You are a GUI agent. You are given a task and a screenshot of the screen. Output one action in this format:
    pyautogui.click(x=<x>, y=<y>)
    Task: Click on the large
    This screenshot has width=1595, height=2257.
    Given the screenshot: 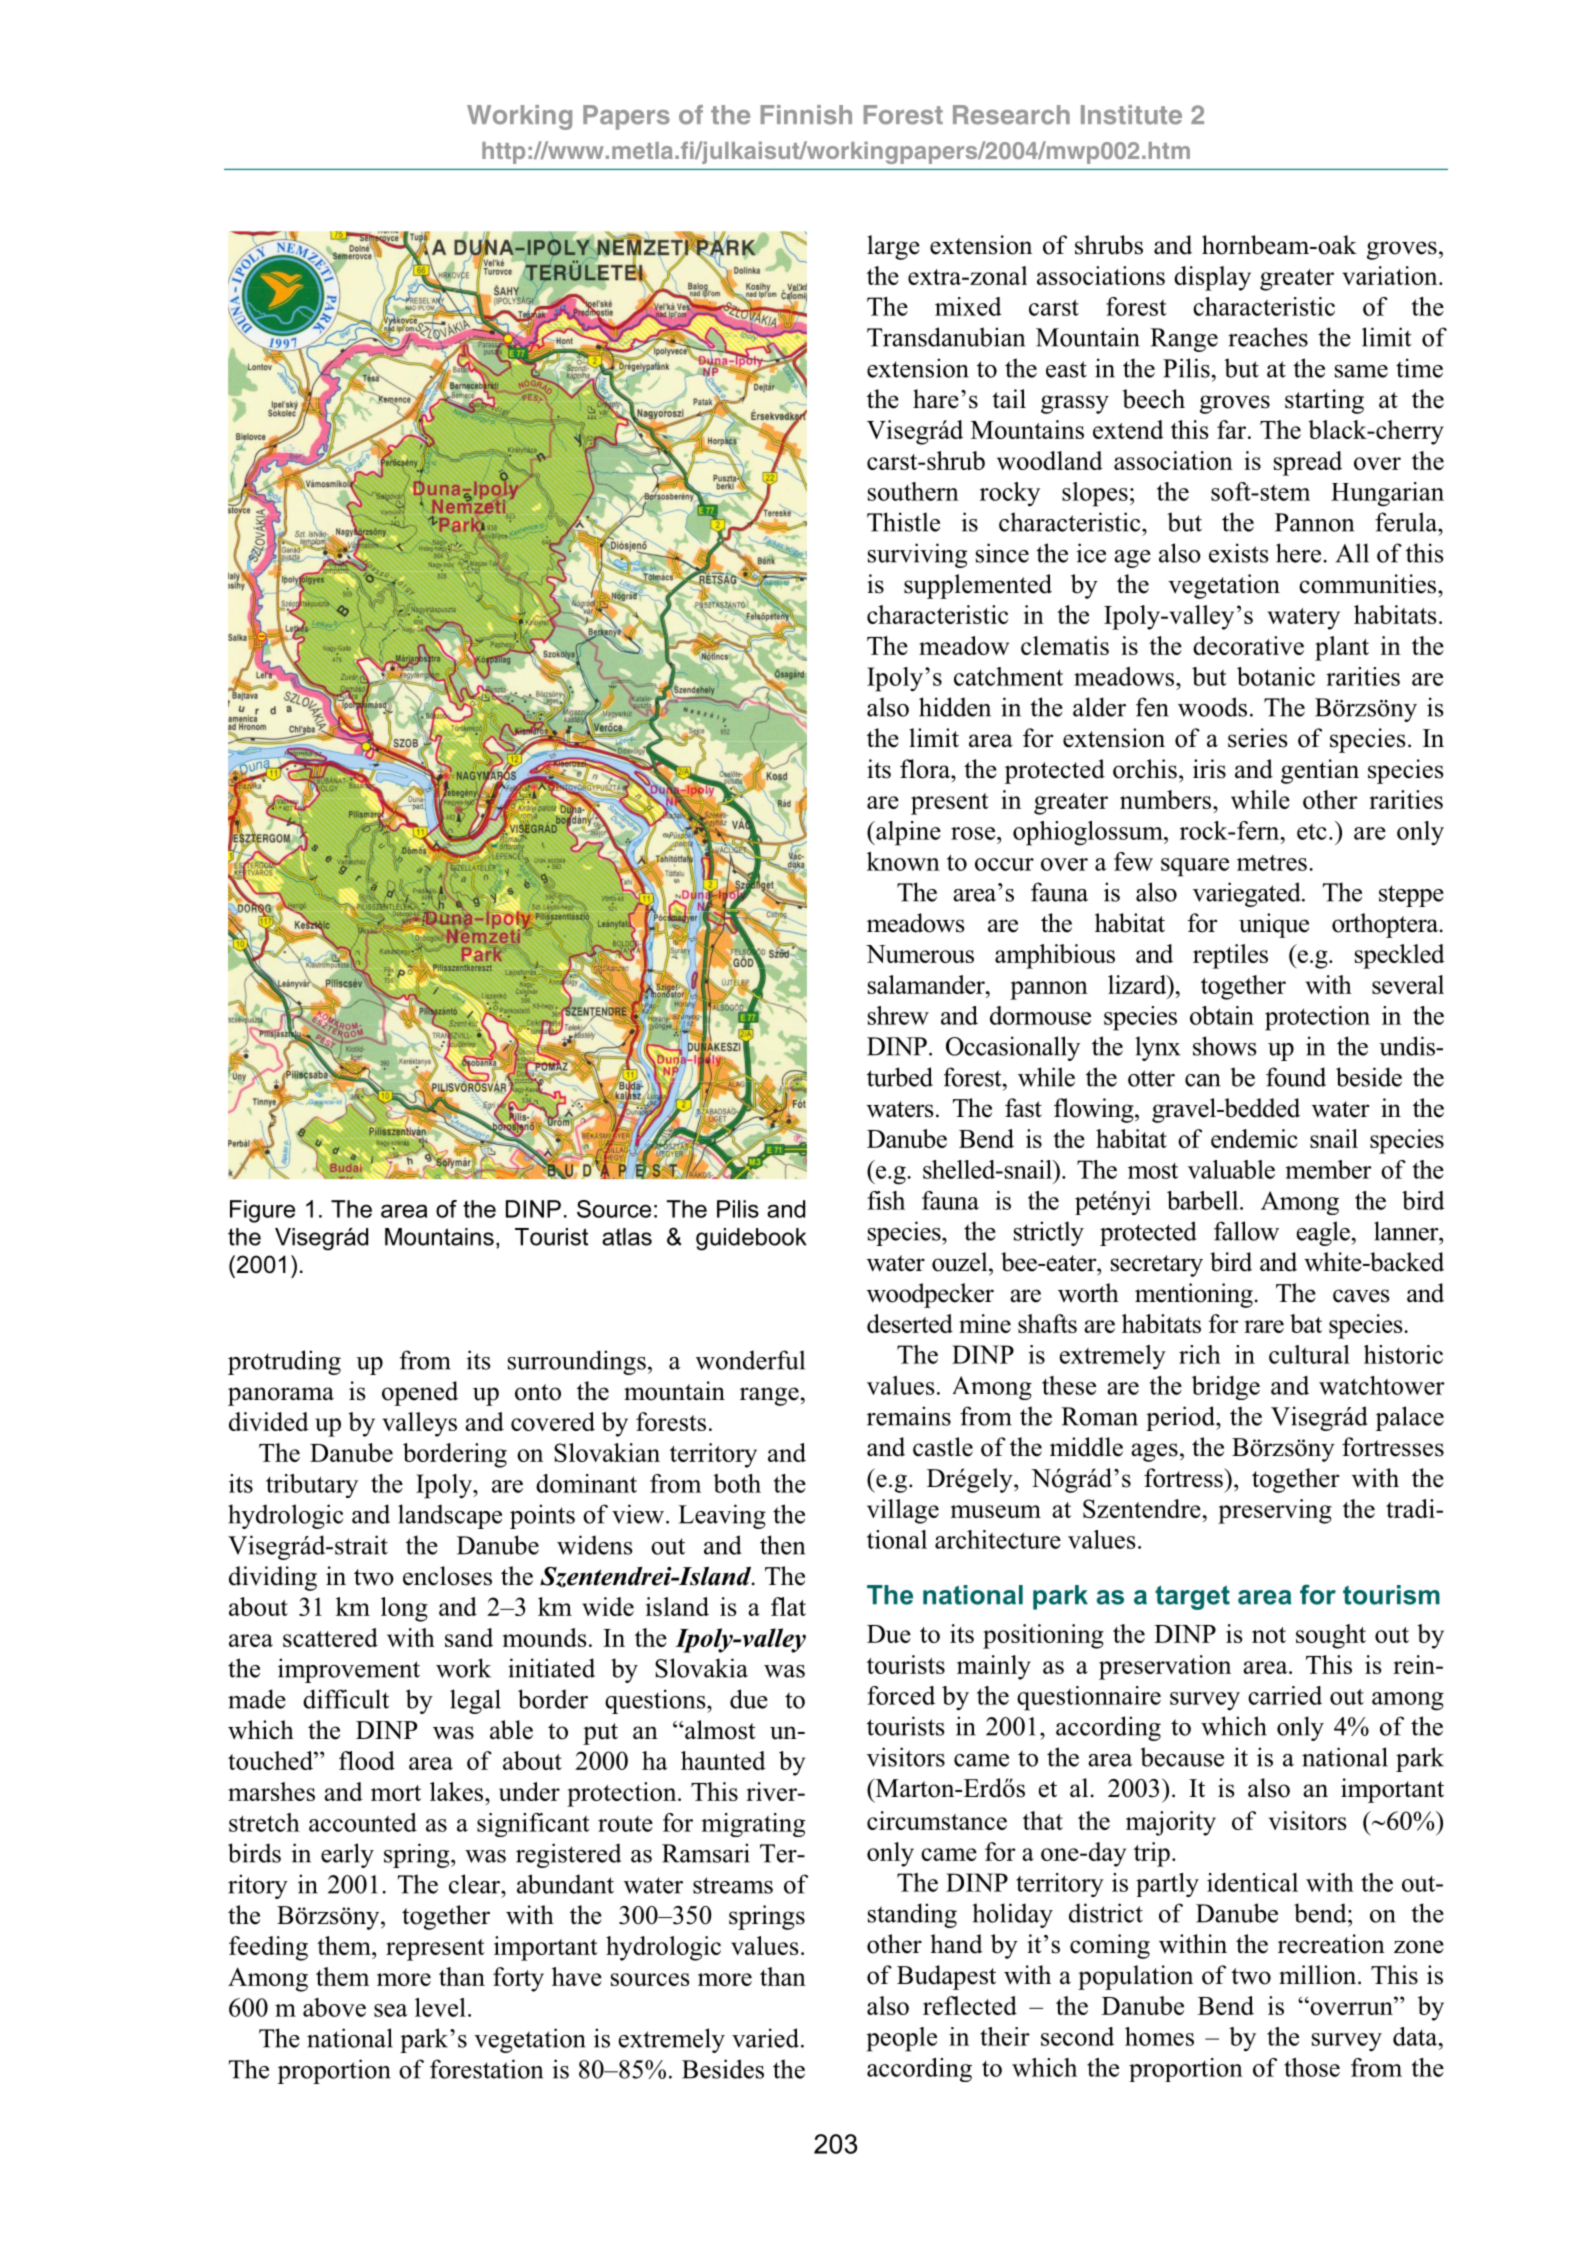 What is the action you would take?
    pyautogui.click(x=893, y=247)
